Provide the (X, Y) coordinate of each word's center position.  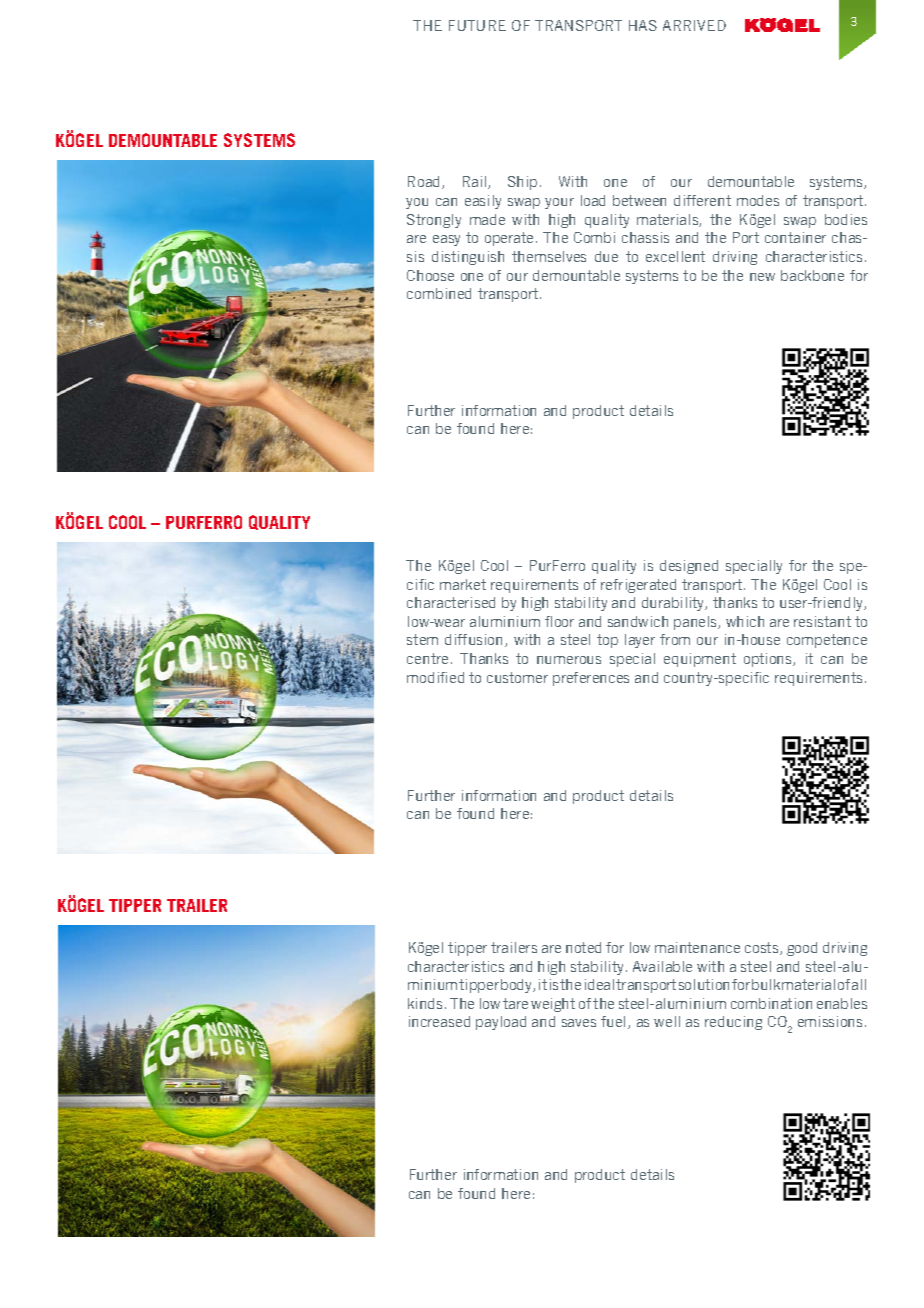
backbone (812, 275)
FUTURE (477, 25)
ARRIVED (694, 25)
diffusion (473, 639)
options (769, 660)
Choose (430, 275)
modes (758, 200)
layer (640, 641)
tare (515, 1003)
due (606, 256)
